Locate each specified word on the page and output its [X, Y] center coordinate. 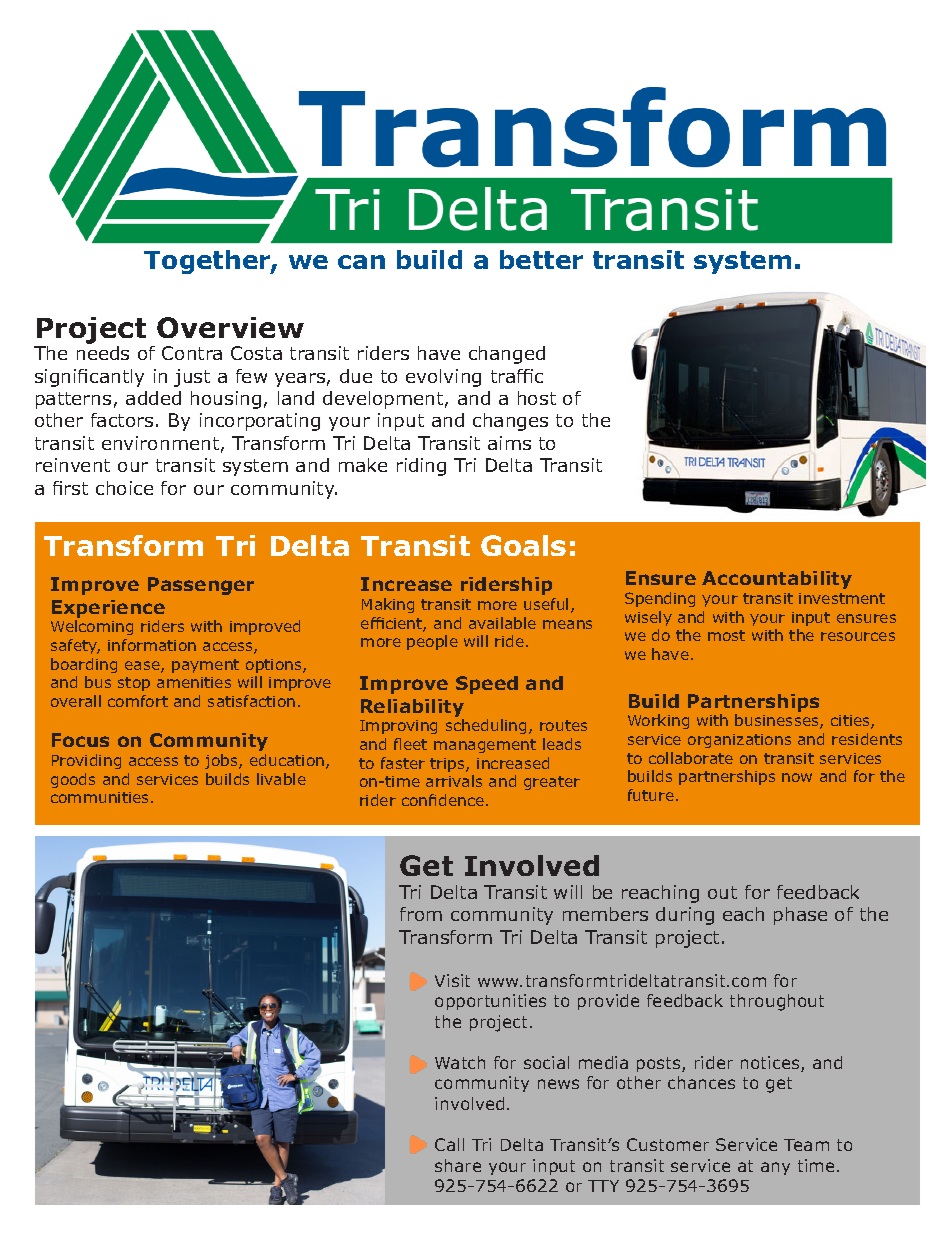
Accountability [777, 580]
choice [124, 488]
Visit [452, 980]
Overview [230, 327]
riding [421, 467]
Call [449, 1144]
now [797, 777]
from [421, 914]
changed [507, 355]
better [541, 259]
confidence [443, 800]
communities [101, 797]
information [152, 645]
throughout [777, 1002]
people [432, 642]
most [726, 635]
